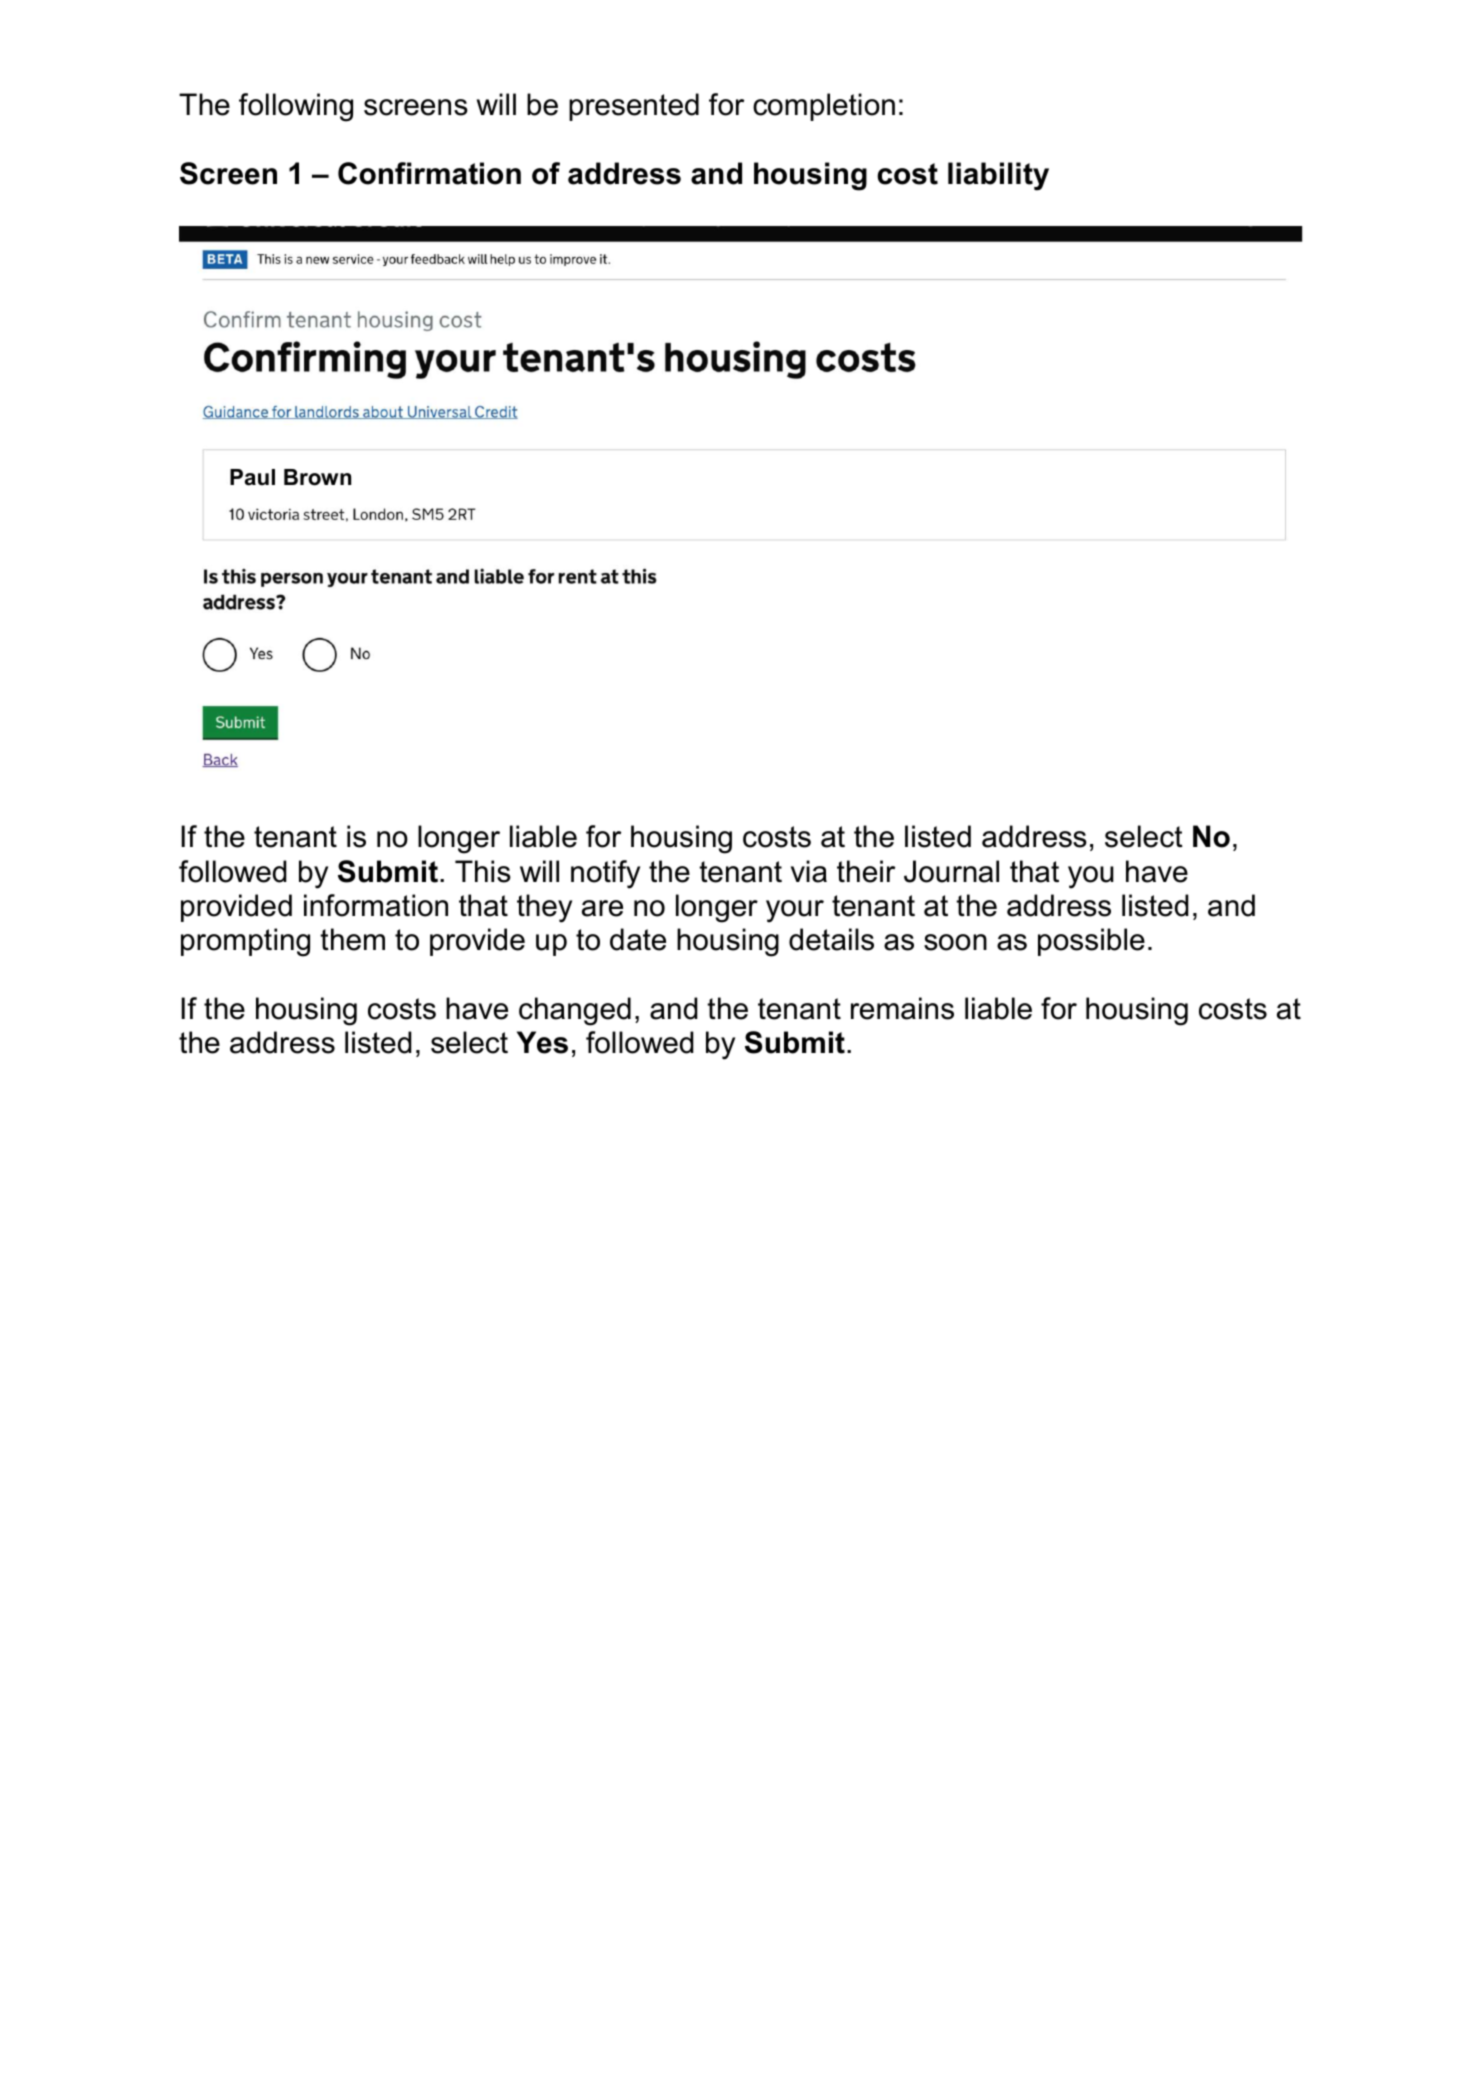 The height and width of the document is (2096, 1482). What do you see at coordinates (317, 477) in the document?
I see `Brown` at bounding box center [317, 477].
